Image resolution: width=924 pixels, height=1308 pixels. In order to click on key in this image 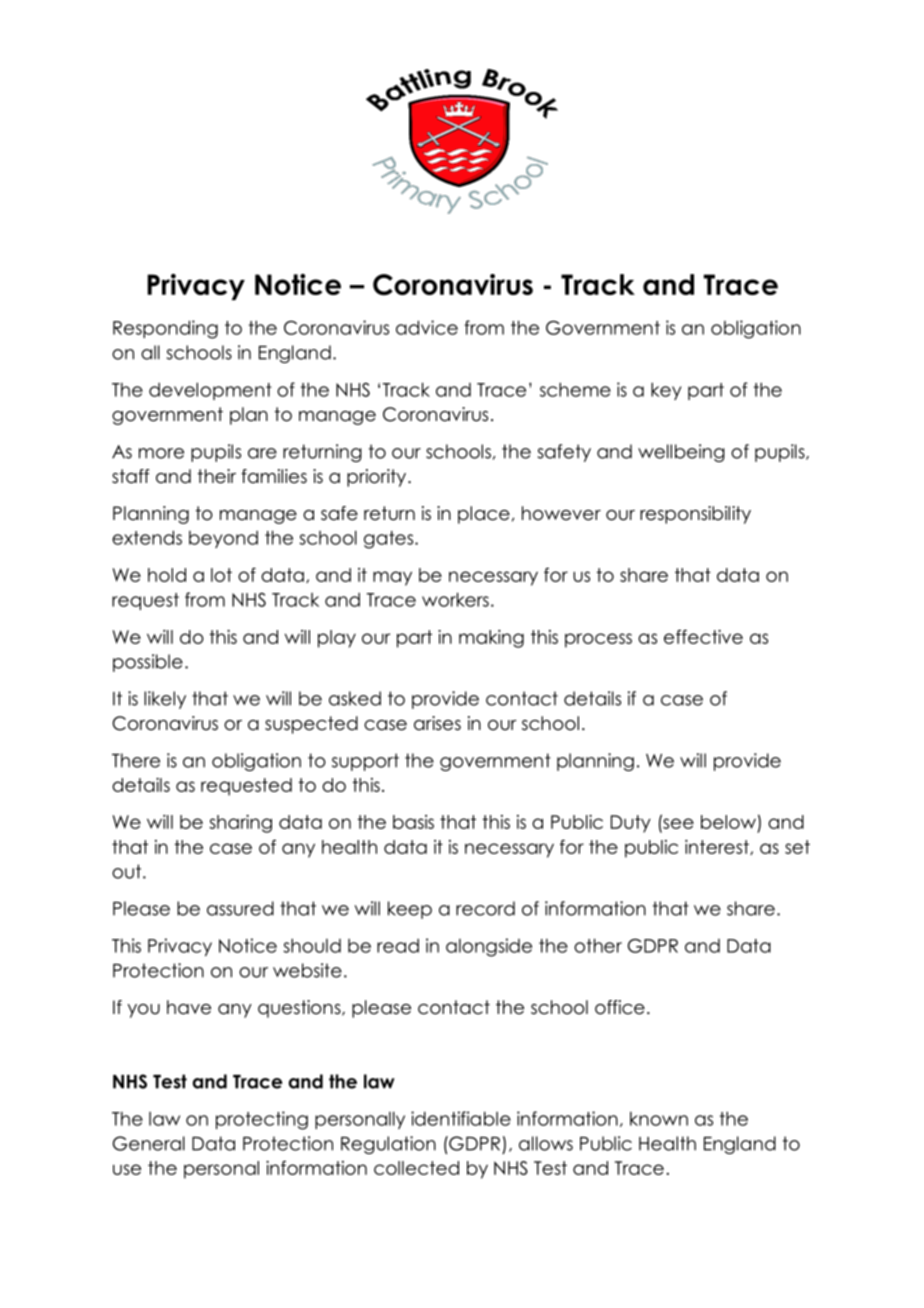, I will do `click(666, 391)`.
